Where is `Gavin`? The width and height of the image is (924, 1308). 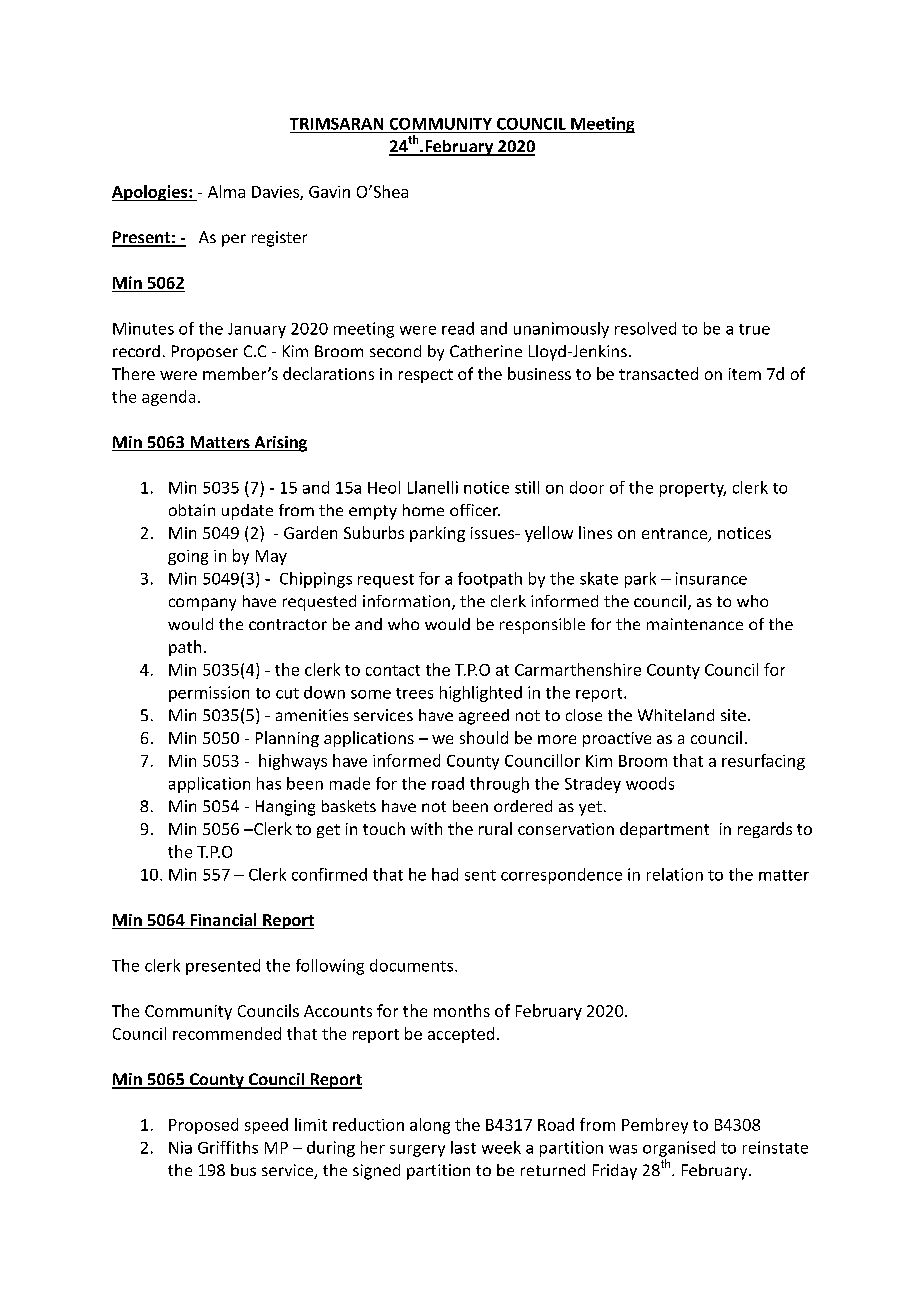
Gavin is located at coordinates (329, 192).
